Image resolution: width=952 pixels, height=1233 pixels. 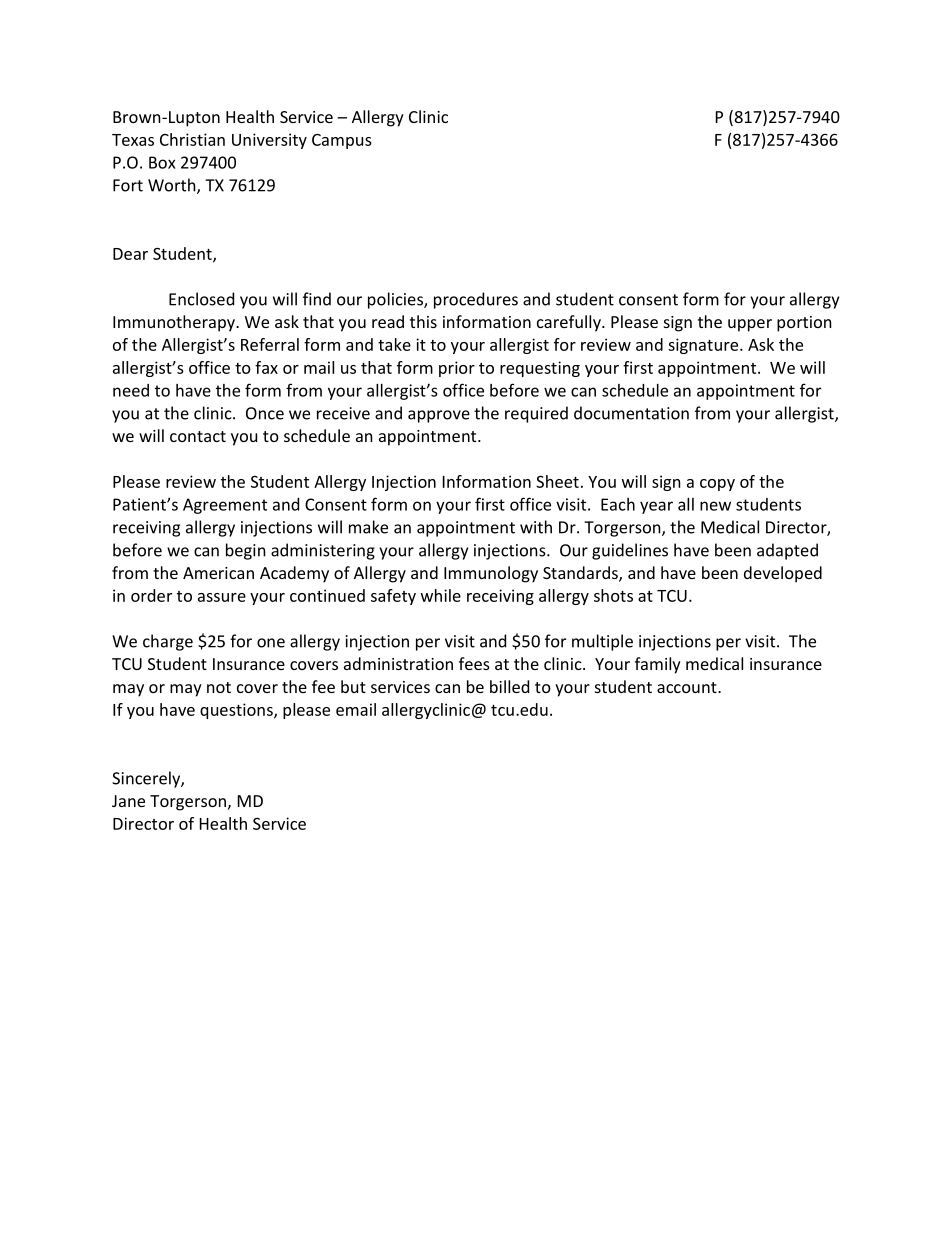 I want to click on Christian, so click(x=192, y=139).
